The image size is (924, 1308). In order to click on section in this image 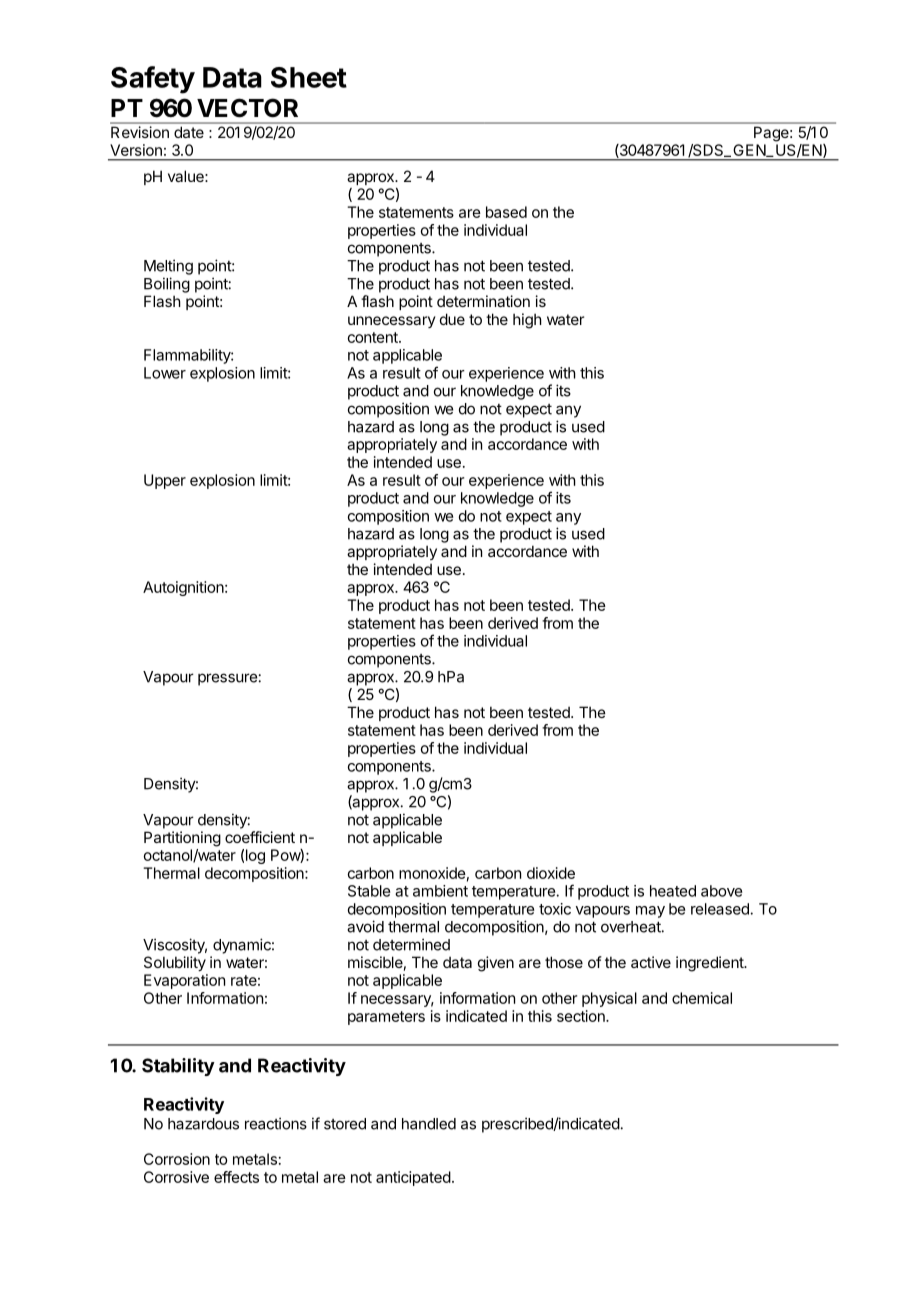, I will do `click(582, 1016)`.
